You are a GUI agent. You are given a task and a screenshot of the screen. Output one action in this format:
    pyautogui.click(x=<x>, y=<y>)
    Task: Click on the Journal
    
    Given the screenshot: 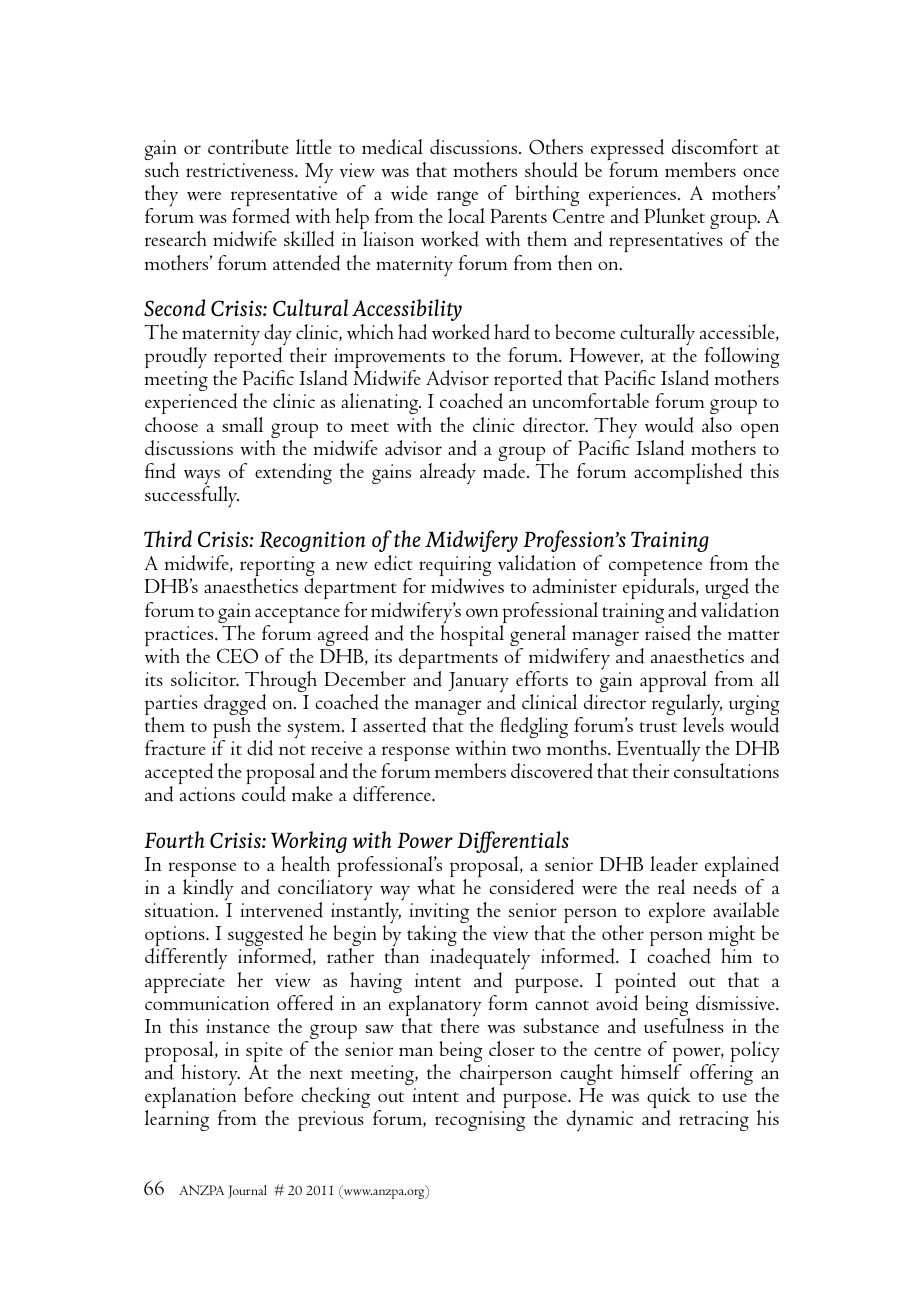 What is the action you would take?
    pyautogui.click(x=247, y=1192)
